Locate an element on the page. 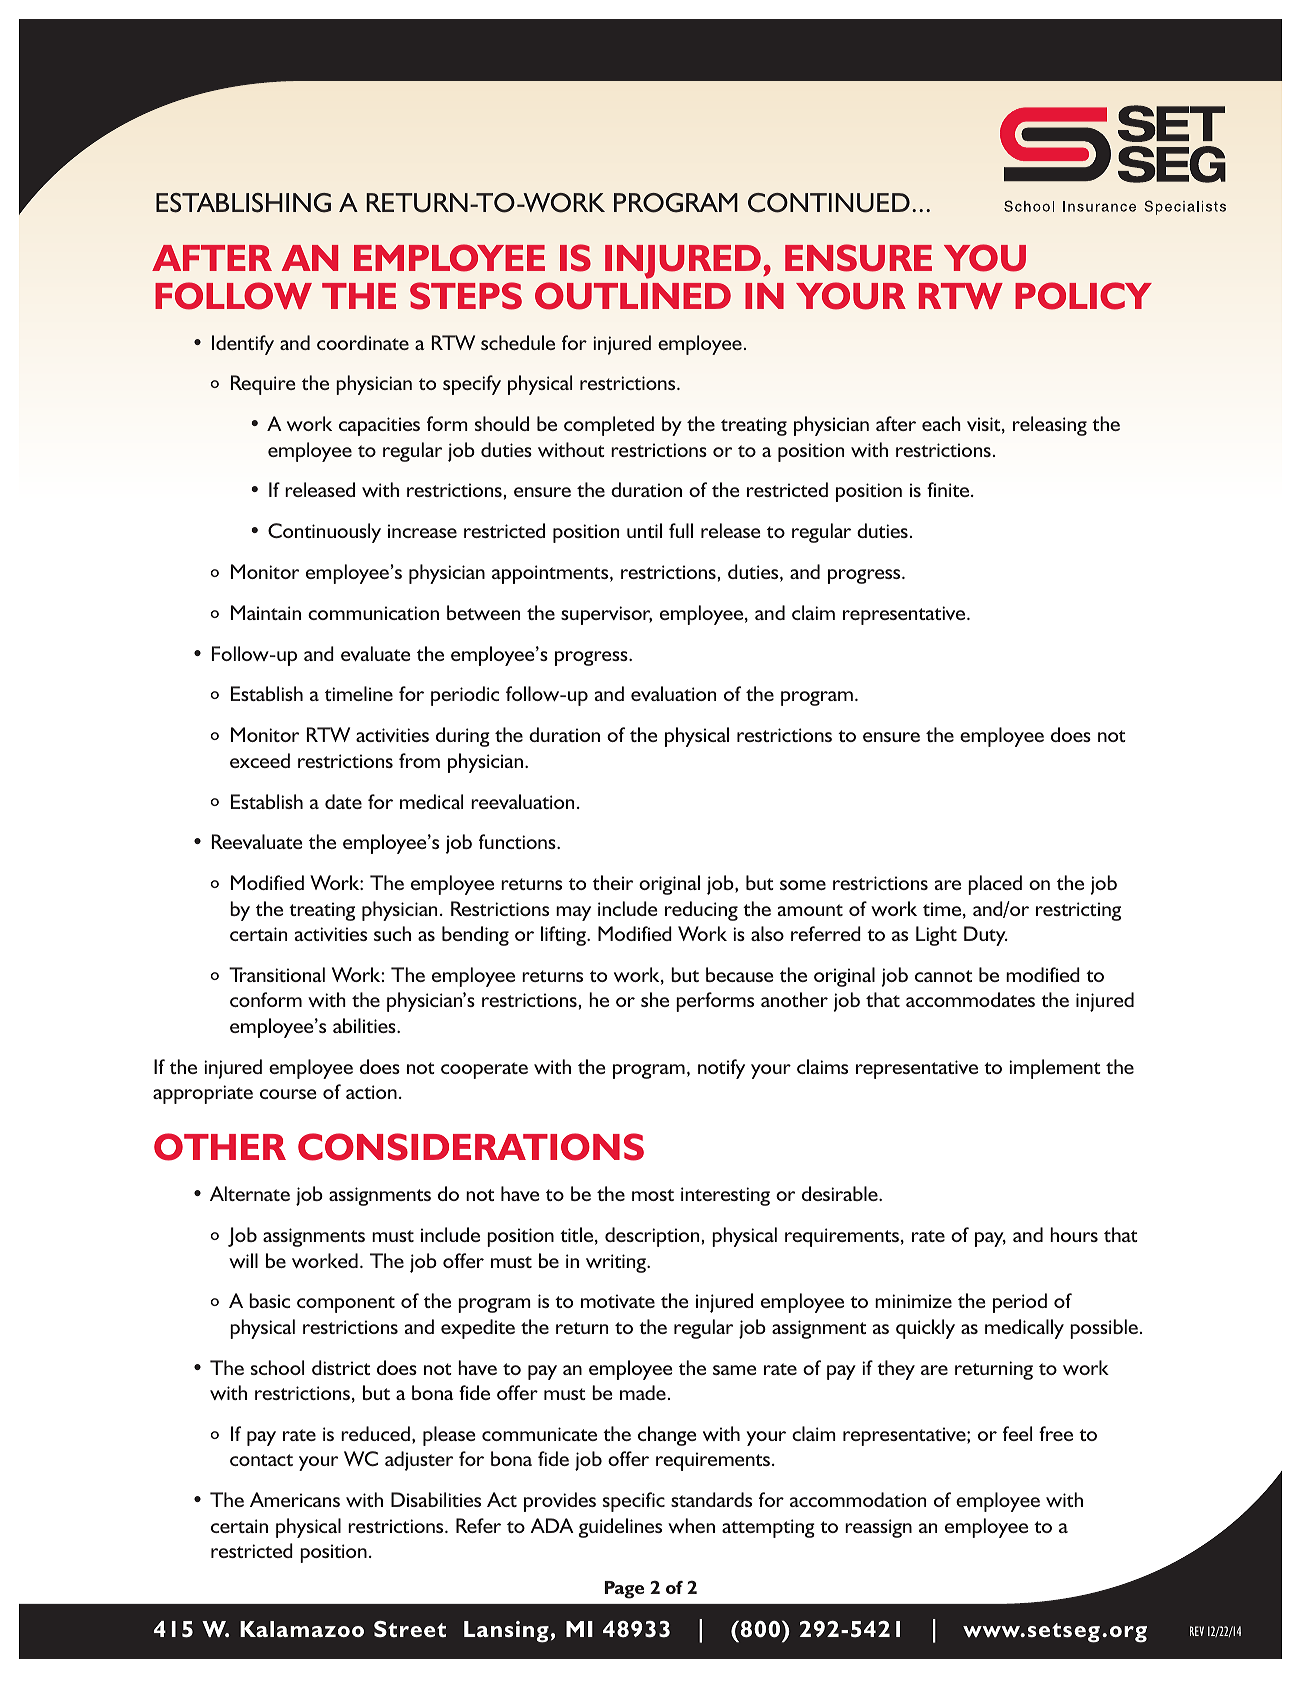 This page has width=1301, height=1683. coordinate is located at coordinates (363, 342).
